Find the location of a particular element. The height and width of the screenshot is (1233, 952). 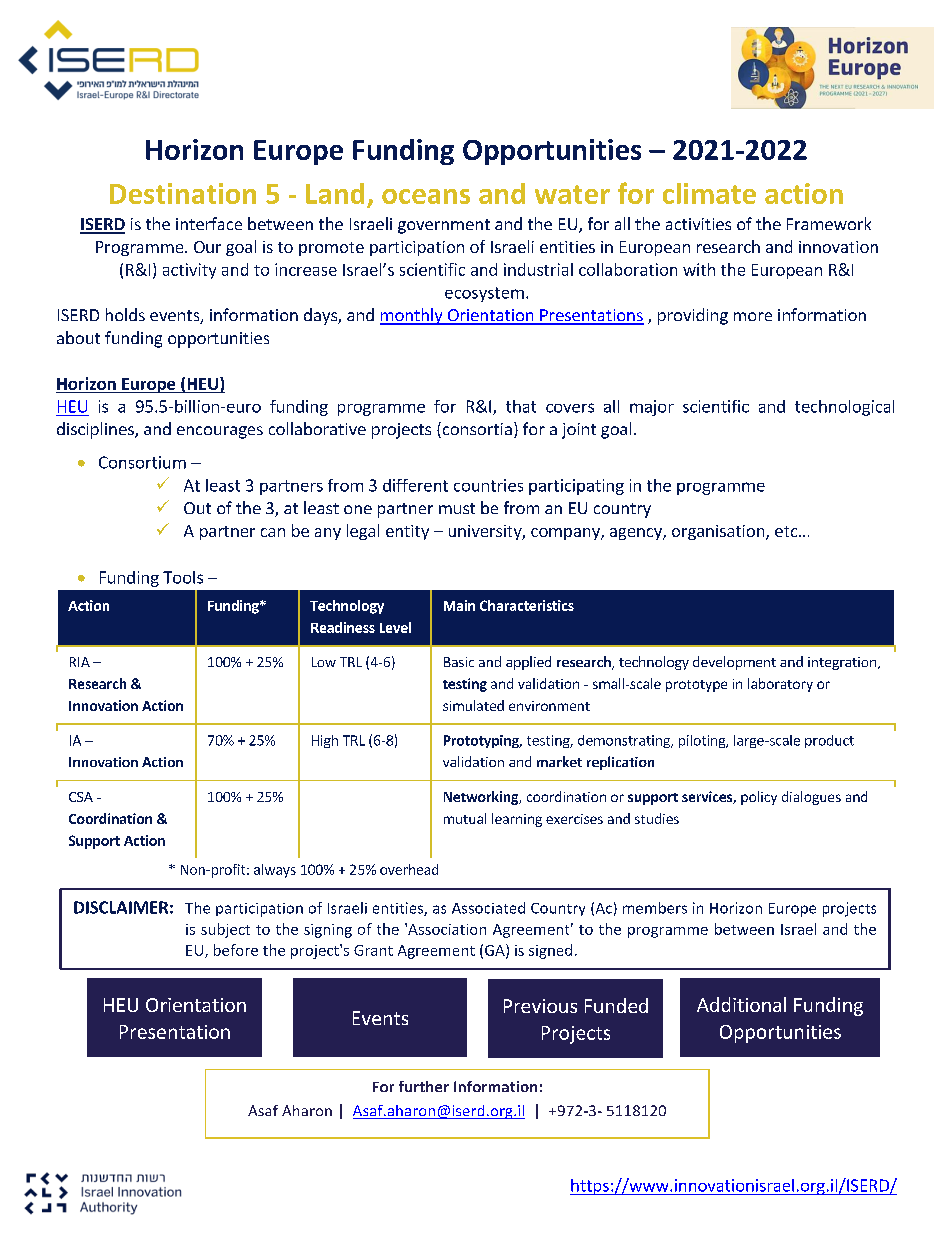

Tools is located at coordinates (183, 577).
